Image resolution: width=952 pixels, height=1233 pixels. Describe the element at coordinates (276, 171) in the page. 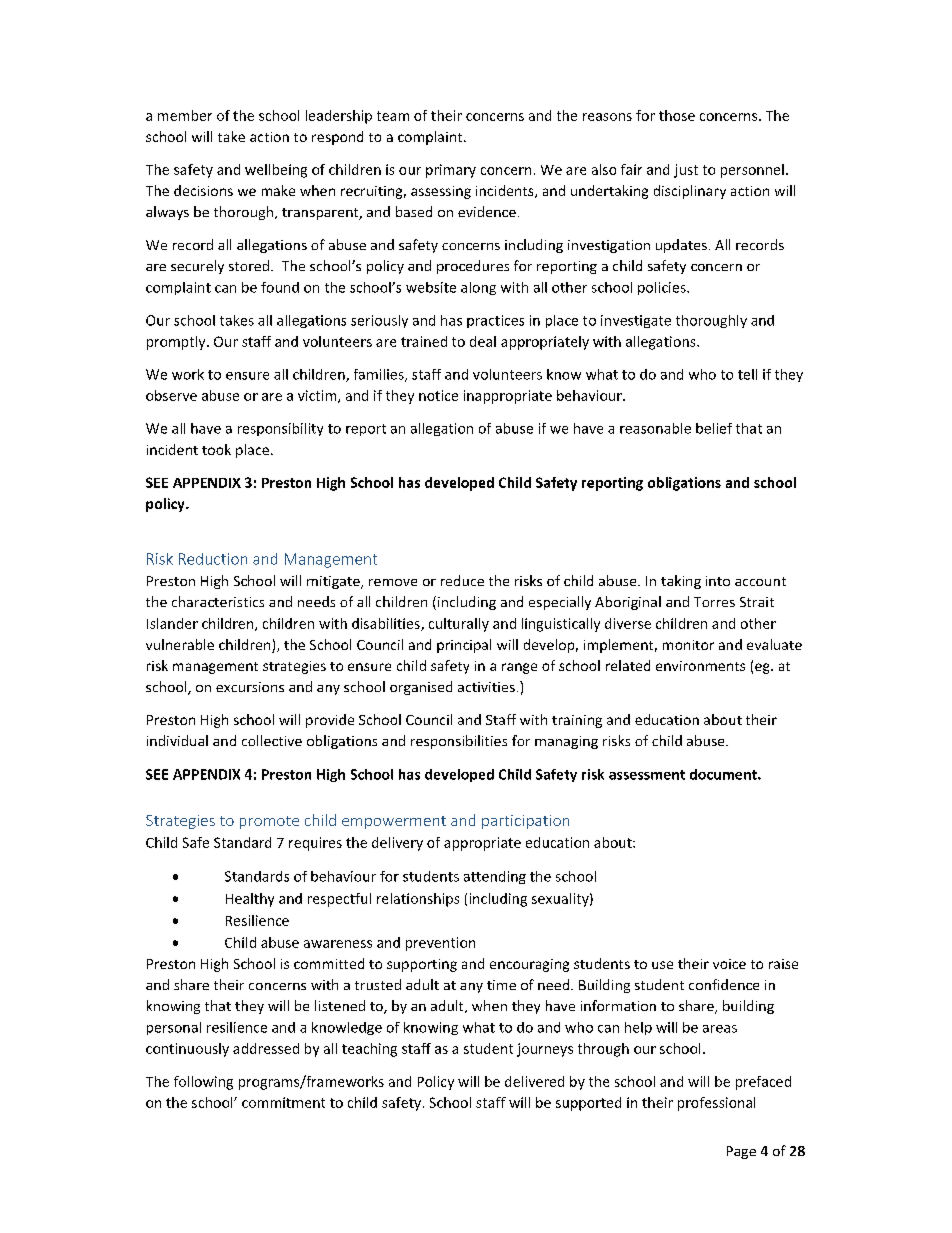

I see `wellbeing` at that location.
